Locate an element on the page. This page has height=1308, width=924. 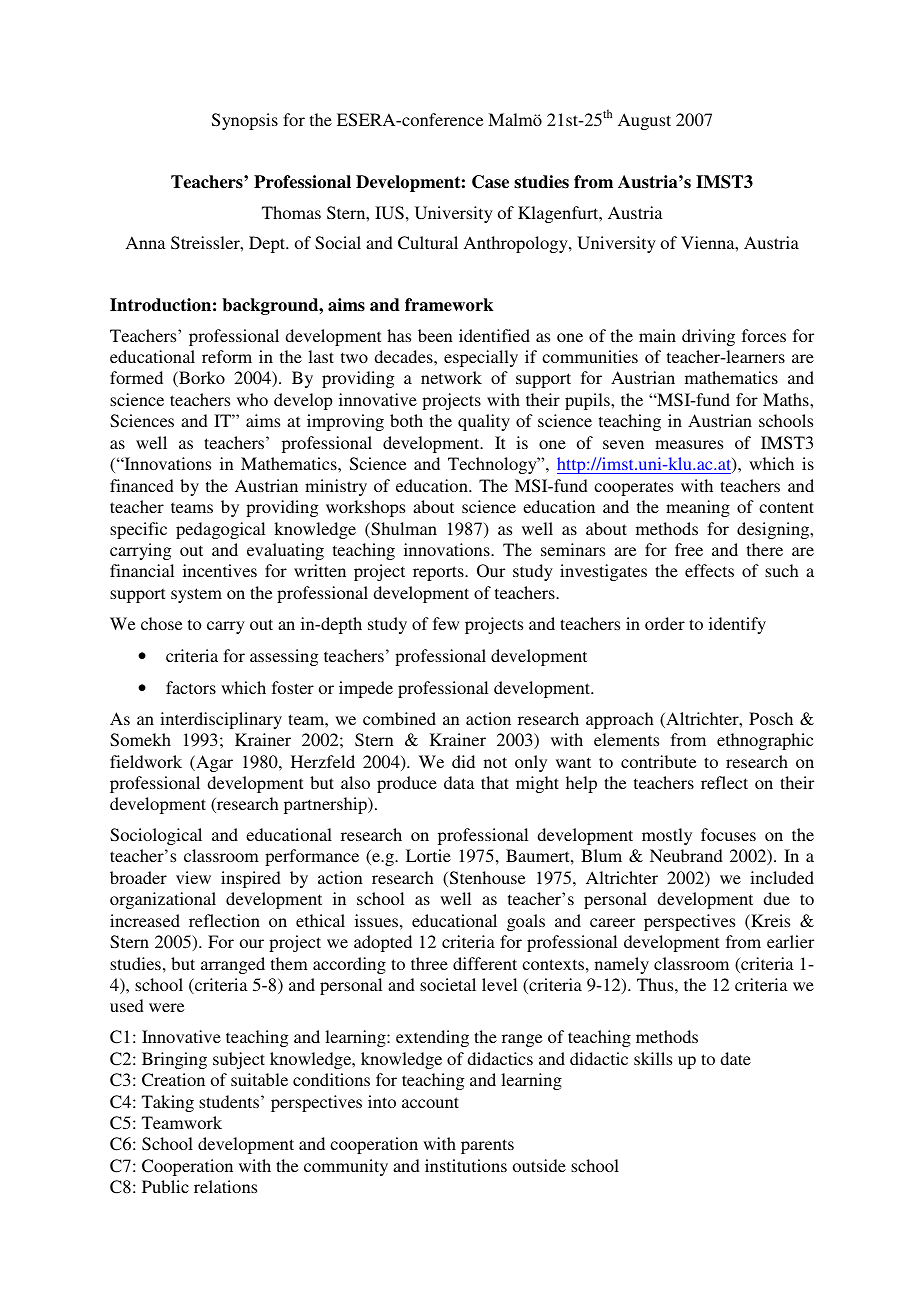
August is located at coordinates (644, 121).
